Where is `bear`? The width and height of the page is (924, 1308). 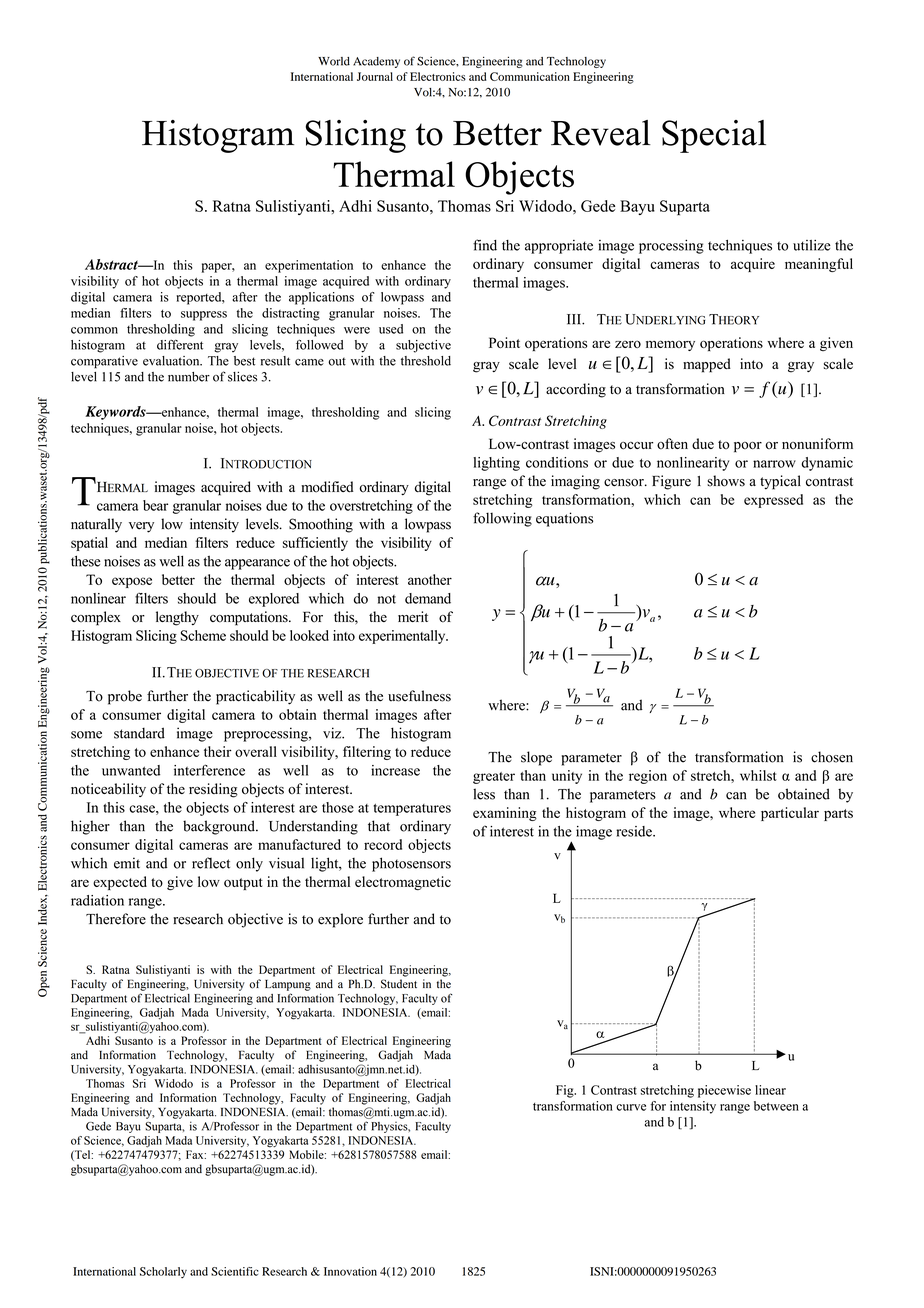
bear is located at coordinates (155, 505).
